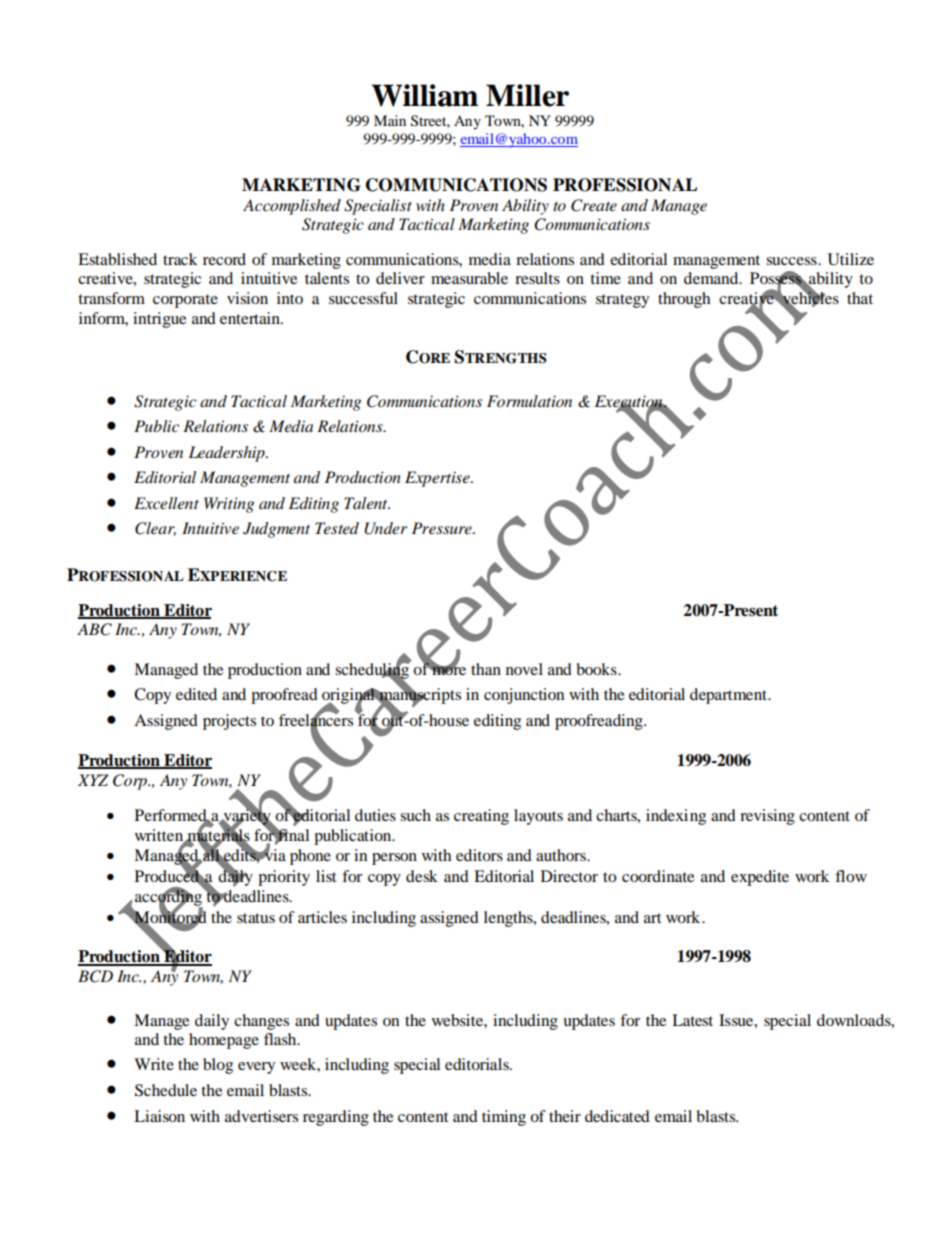  Describe the element at coordinates (292, 207) in the screenshot. I see `Accomplished` at that location.
